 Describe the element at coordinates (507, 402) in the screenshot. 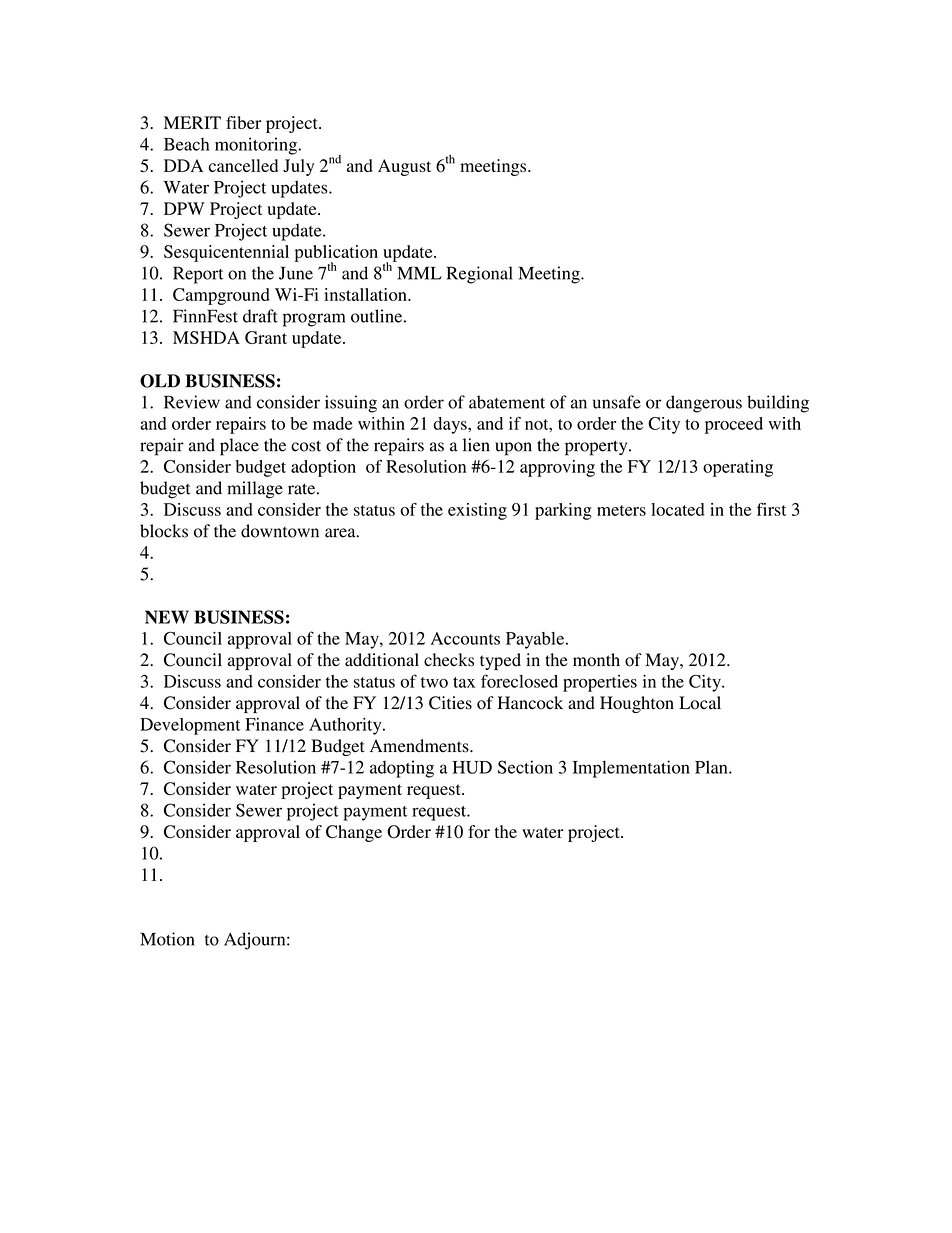

I see `abatement` at that location.
